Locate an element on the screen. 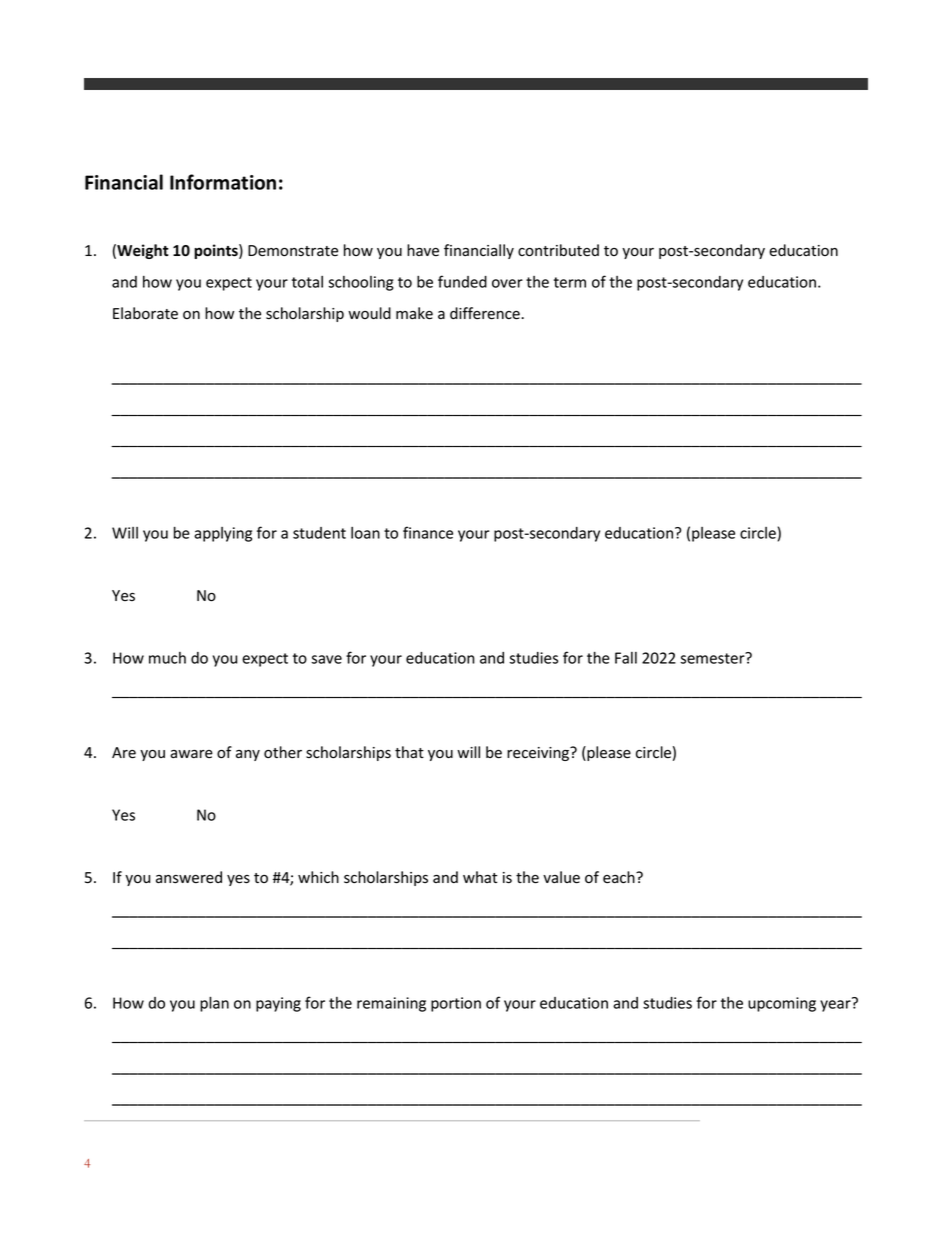 The width and height of the screenshot is (952, 1233). applying is located at coordinates (223, 534).
